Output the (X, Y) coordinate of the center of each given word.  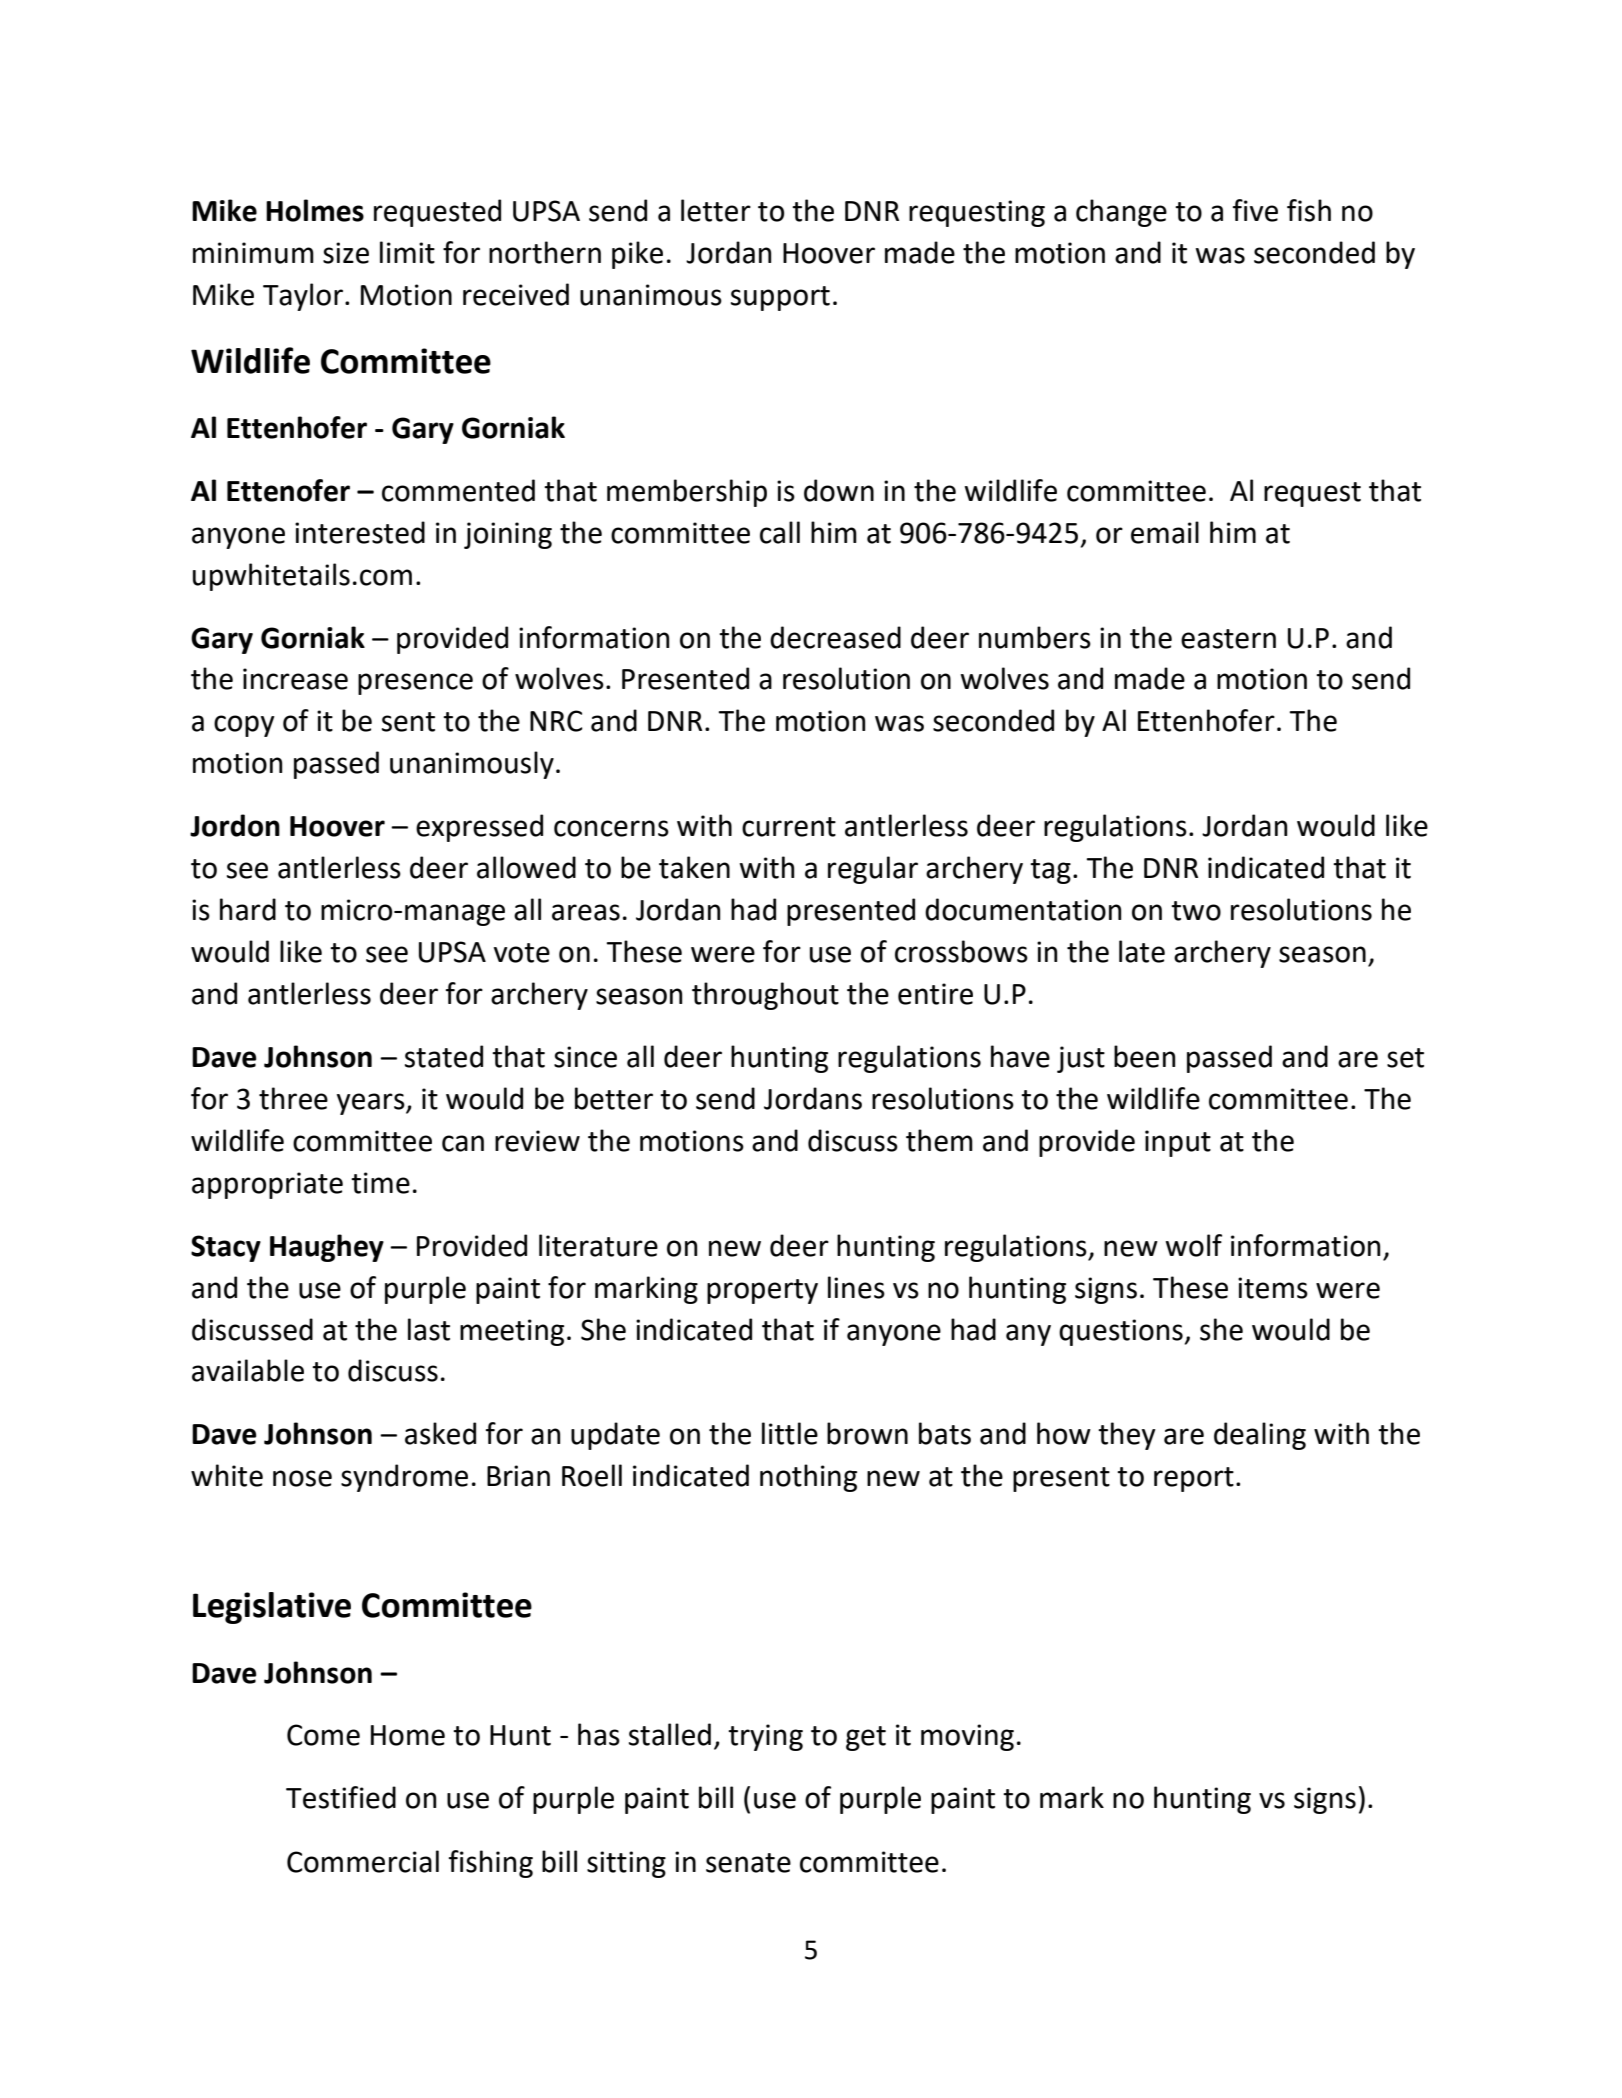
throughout (765, 996)
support (780, 298)
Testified (341, 1797)
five (1255, 210)
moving (967, 1737)
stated (444, 1056)
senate (748, 1863)
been (1145, 1056)
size (346, 253)
